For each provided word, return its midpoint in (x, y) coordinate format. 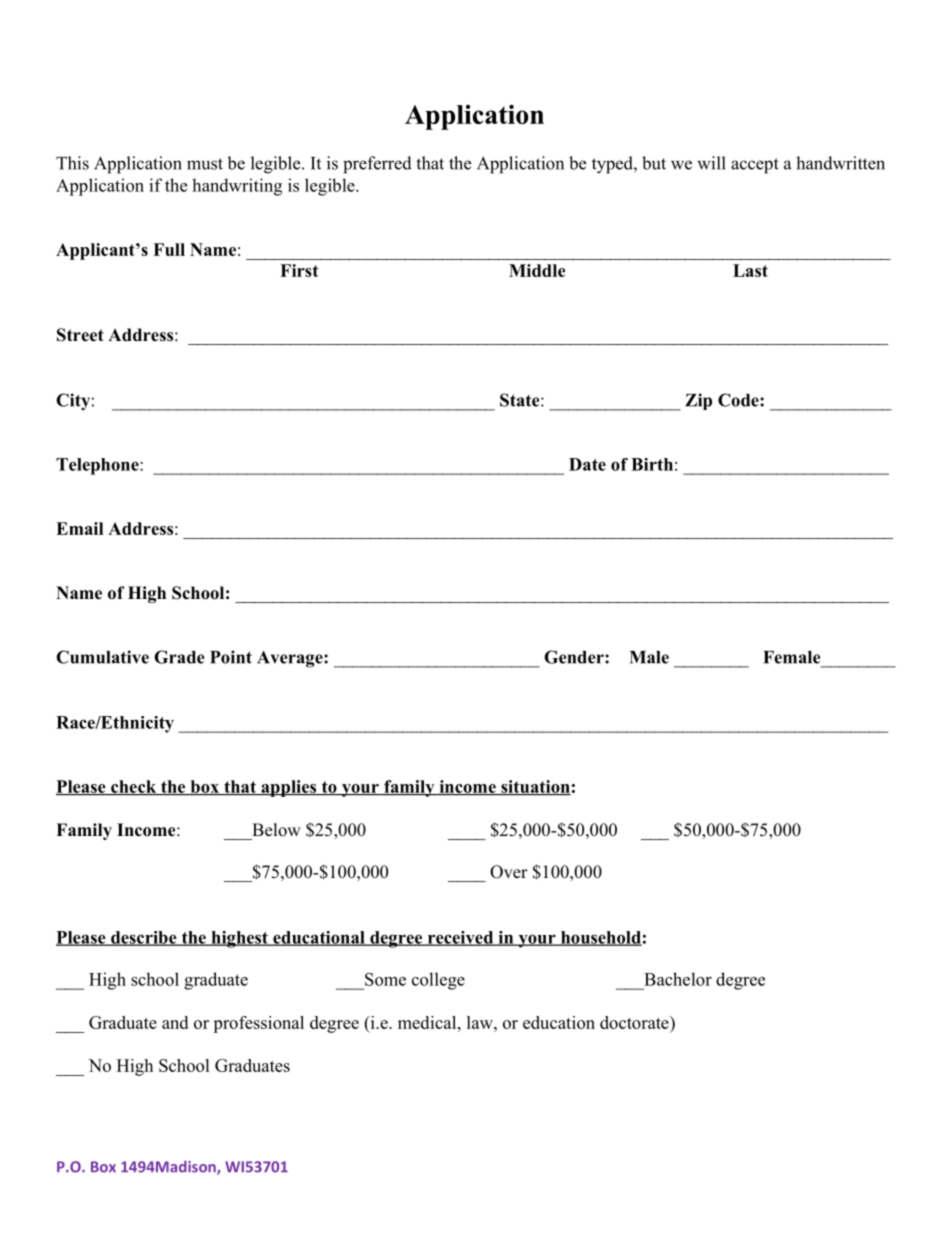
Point (231, 657)
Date (587, 464)
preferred (377, 165)
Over (509, 872)
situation (535, 787)
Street (80, 335)
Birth (652, 464)
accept (755, 166)
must (205, 164)
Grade (179, 657)
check (134, 787)
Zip (698, 401)
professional (258, 1024)
